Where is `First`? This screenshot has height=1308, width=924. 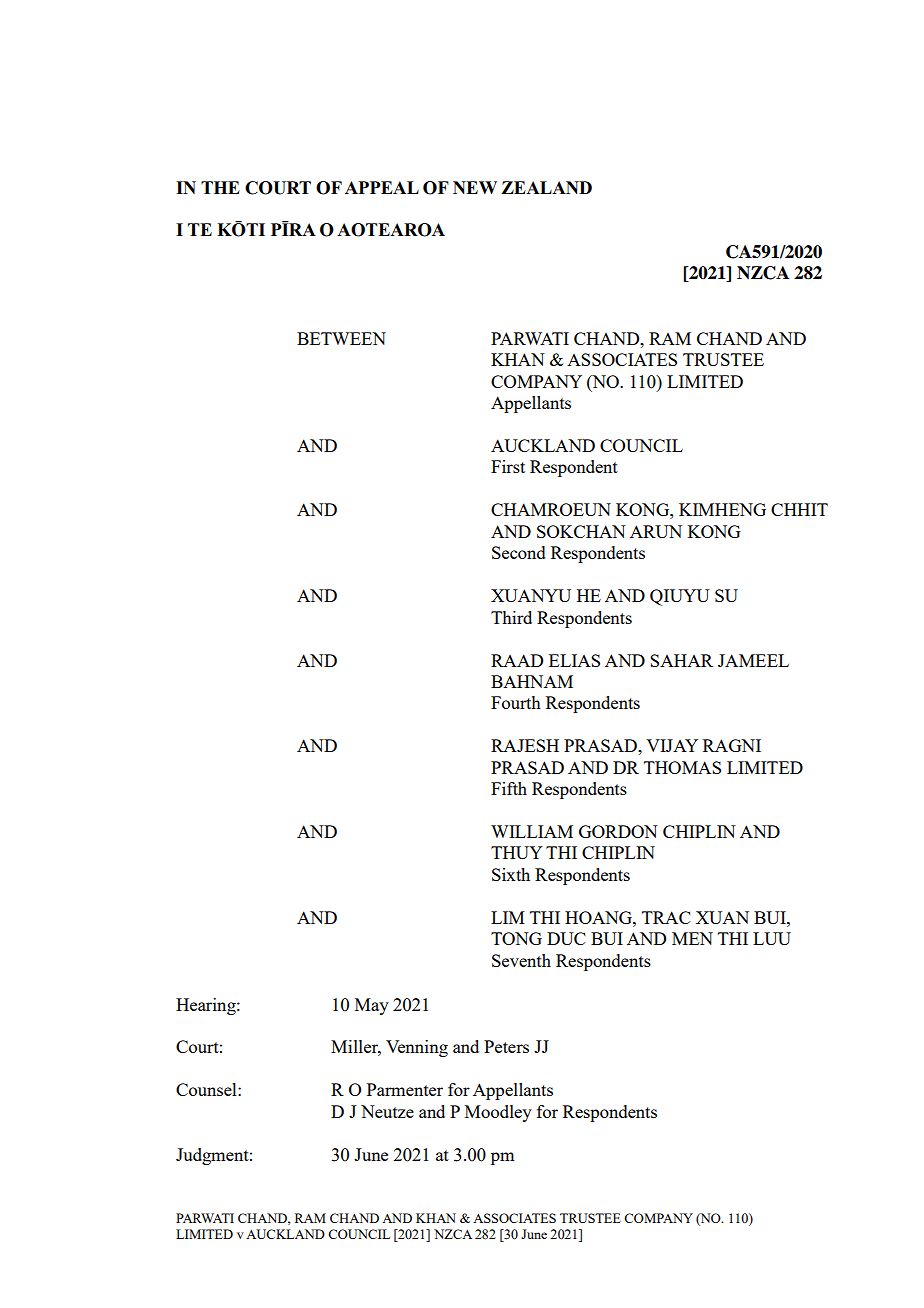 First is located at coordinates (508, 466).
